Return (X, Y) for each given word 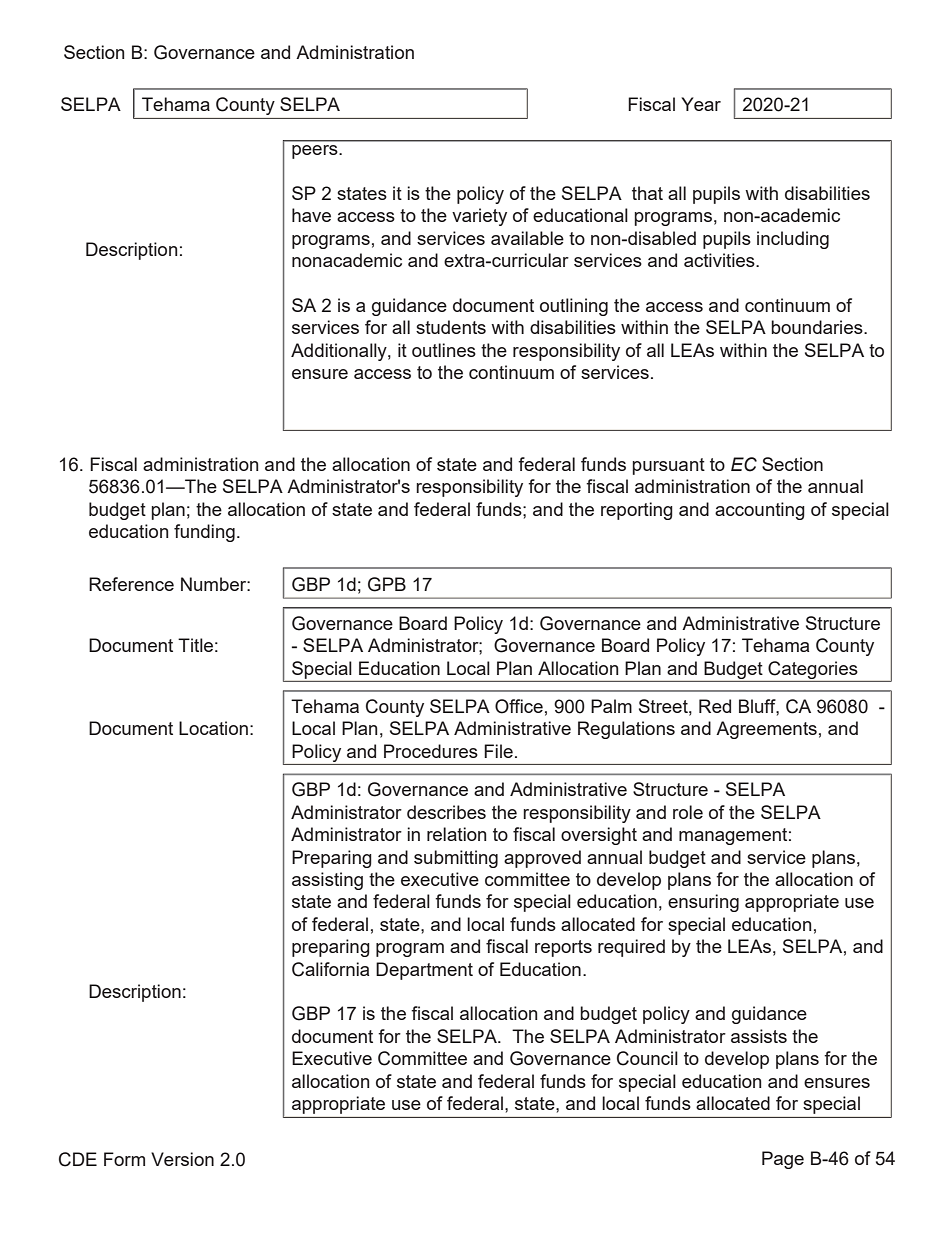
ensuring (703, 903)
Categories (813, 670)
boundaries (818, 327)
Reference (131, 584)
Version (182, 1159)
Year (701, 104)
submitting (456, 859)
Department (424, 971)
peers (314, 152)
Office (519, 706)
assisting (327, 881)
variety (479, 217)
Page (783, 1160)
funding (204, 533)
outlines (444, 350)
